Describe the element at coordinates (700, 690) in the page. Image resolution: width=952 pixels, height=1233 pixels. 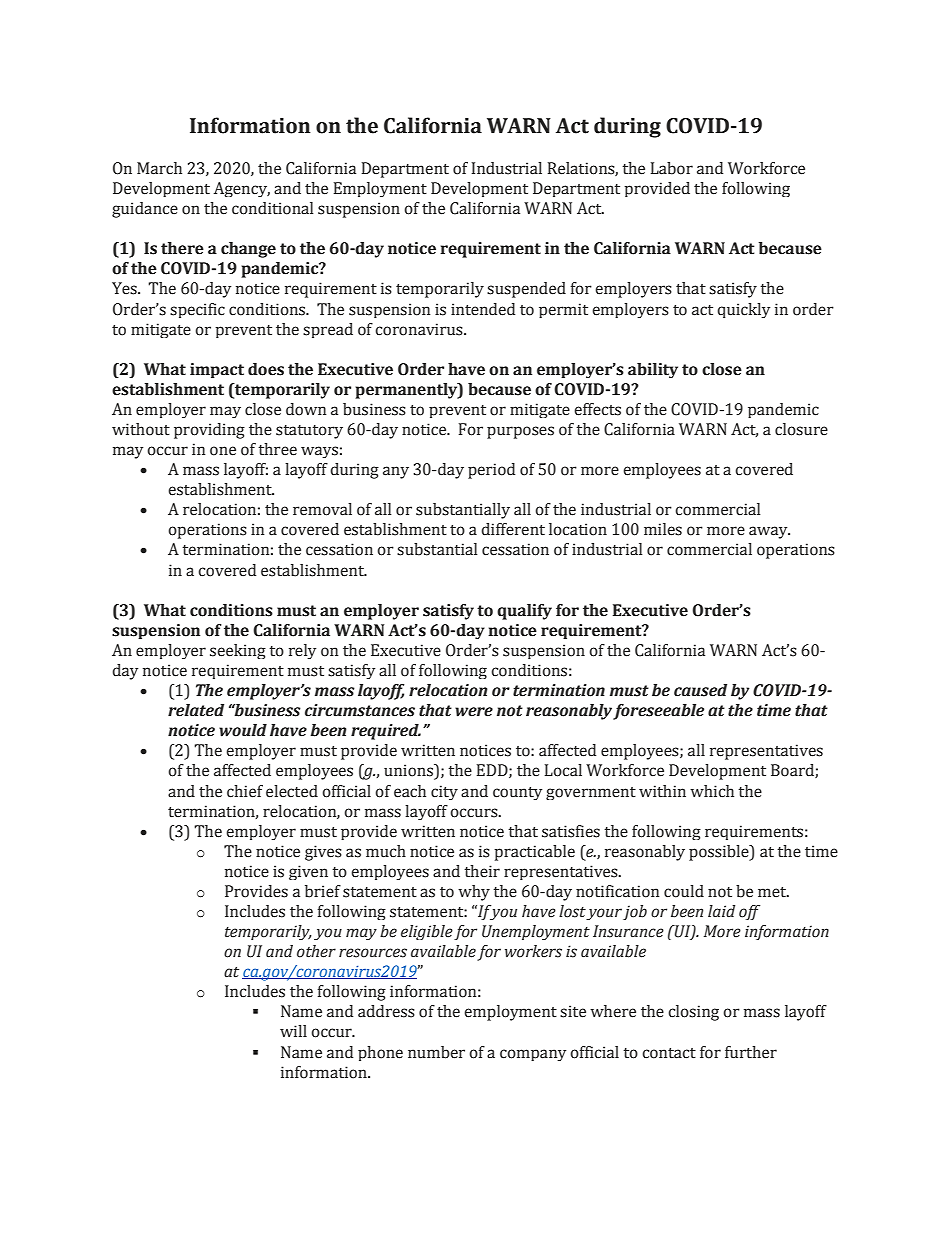
I see `caused` at that location.
